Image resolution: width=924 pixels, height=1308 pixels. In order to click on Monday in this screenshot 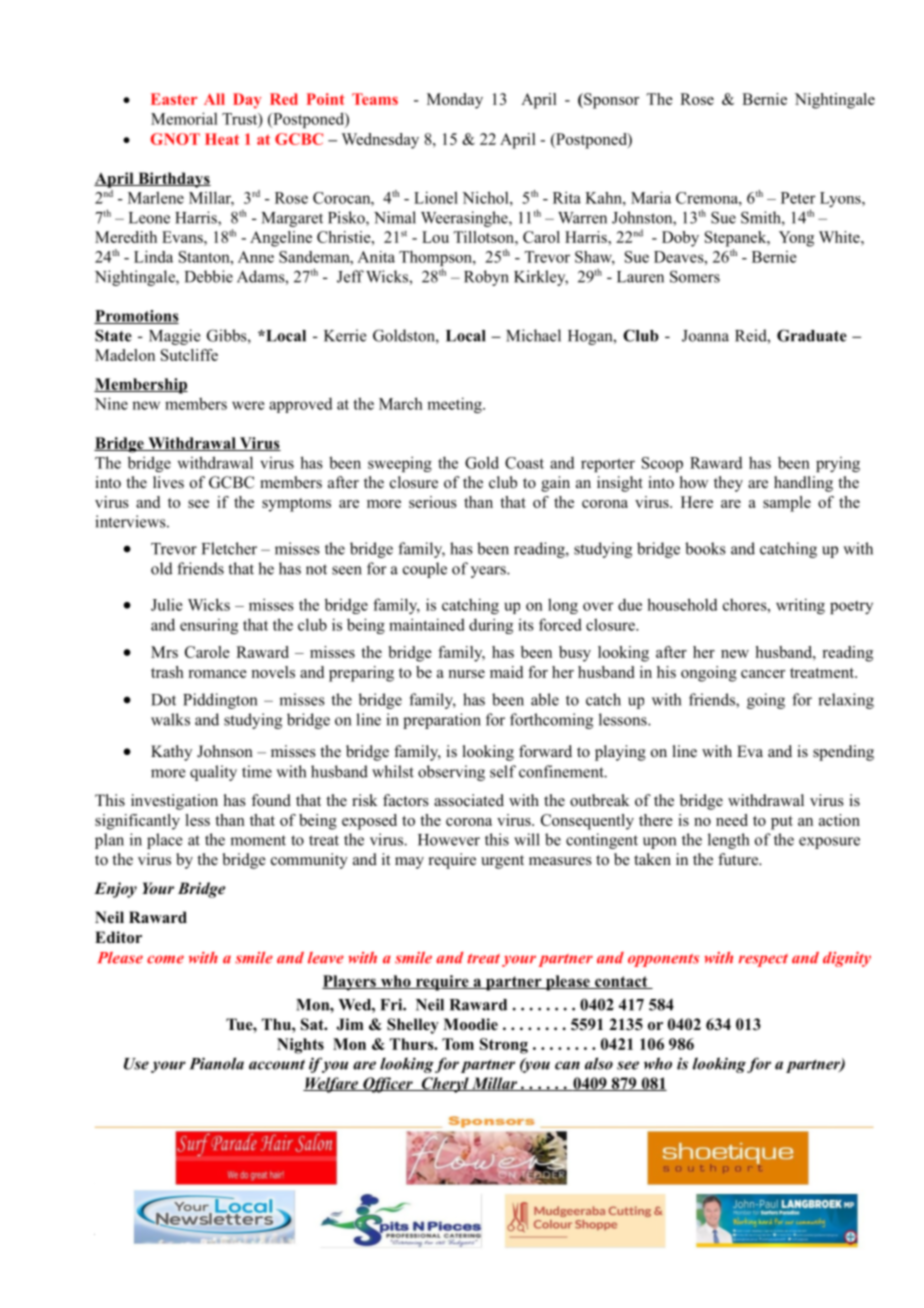, I will do `click(455, 101)`.
